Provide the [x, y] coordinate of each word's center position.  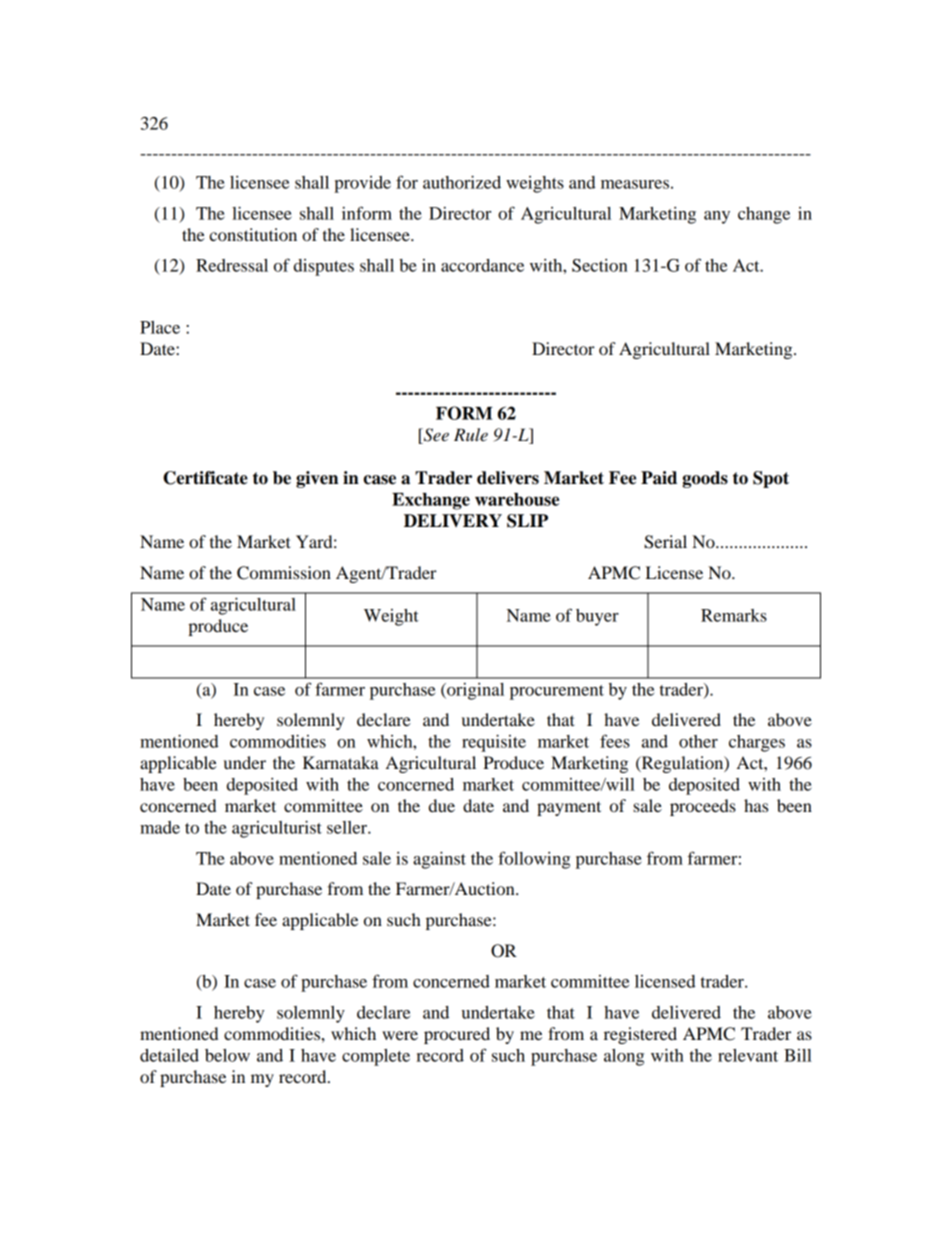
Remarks [734, 615]
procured [457, 1035]
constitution [253, 234]
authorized [462, 182]
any [717, 217]
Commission [284, 573]
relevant [748, 1055]
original [474, 691]
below [227, 1055]
